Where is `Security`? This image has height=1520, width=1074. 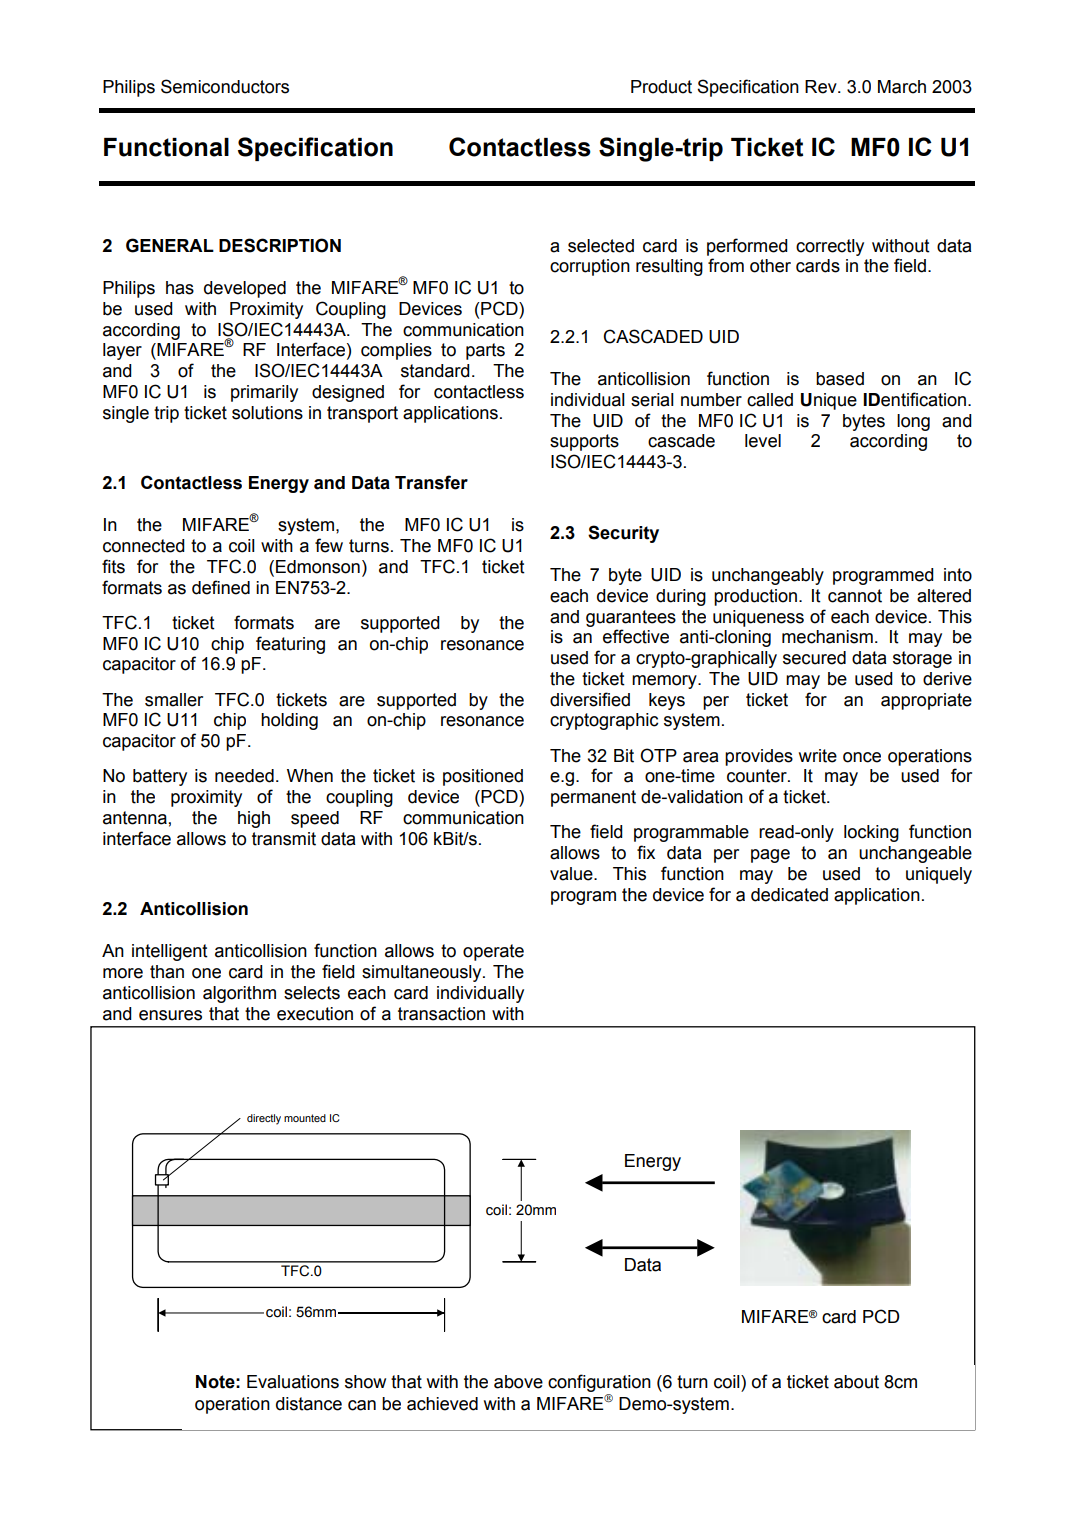 Security is located at coordinates (623, 534).
